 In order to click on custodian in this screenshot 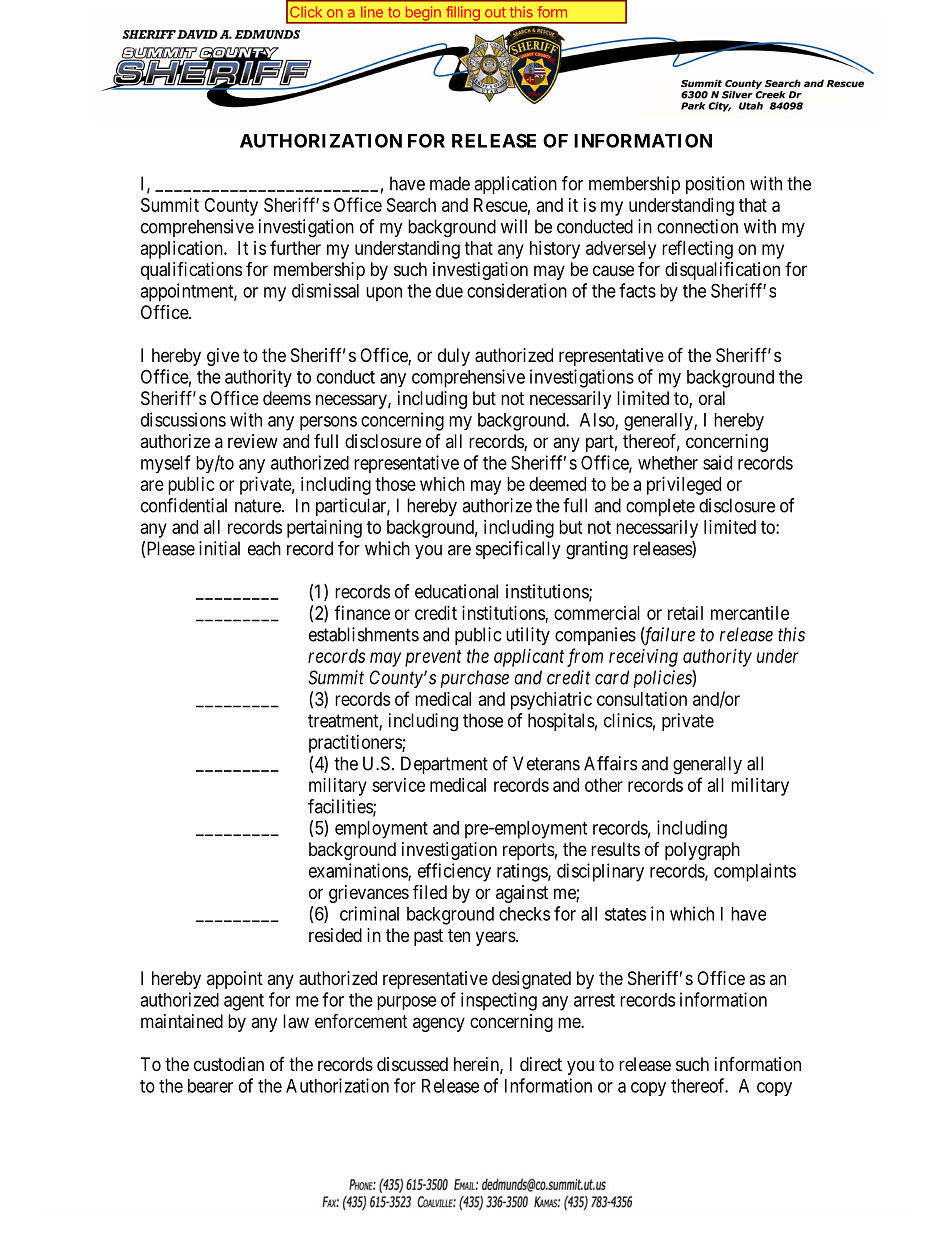, I will do `click(229, 1064)`.
